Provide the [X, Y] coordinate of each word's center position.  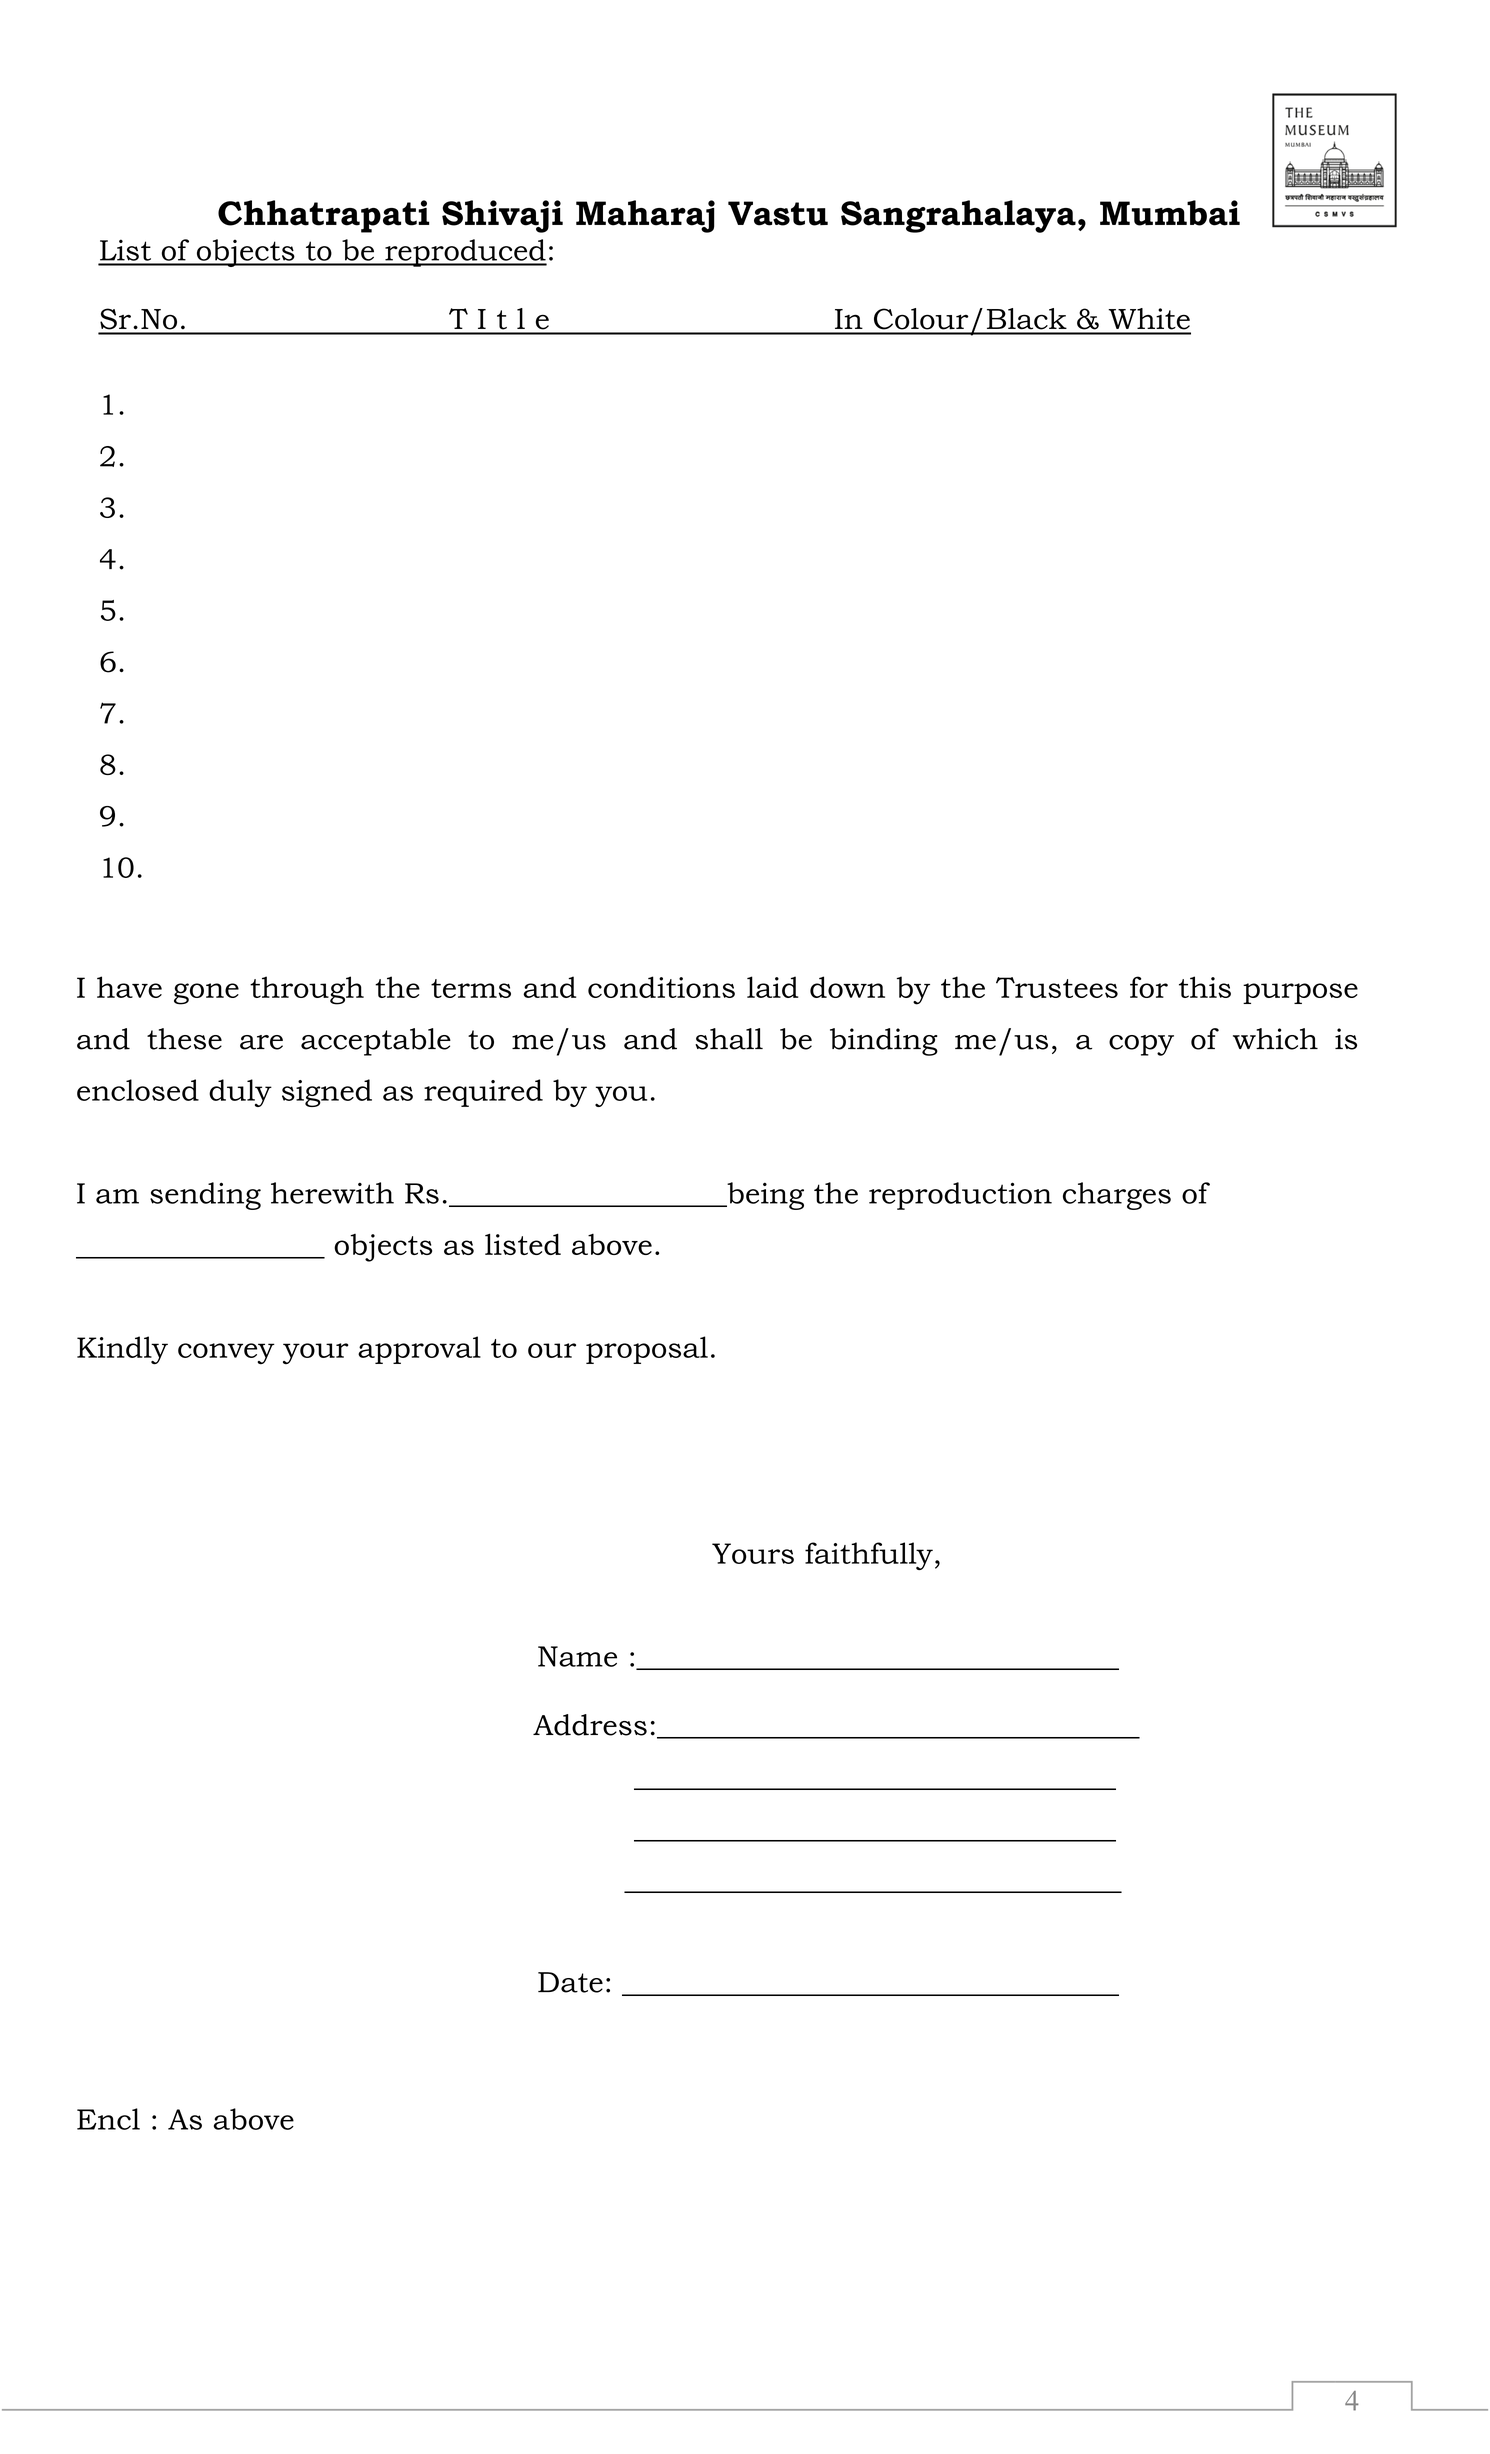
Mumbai [1170, 213]
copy [1141, 1045]
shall [729, 1039]
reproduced [465, 253]
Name [577, 1656]
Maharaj [645, 216]
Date [570, 1982]
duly [240, 1093]
